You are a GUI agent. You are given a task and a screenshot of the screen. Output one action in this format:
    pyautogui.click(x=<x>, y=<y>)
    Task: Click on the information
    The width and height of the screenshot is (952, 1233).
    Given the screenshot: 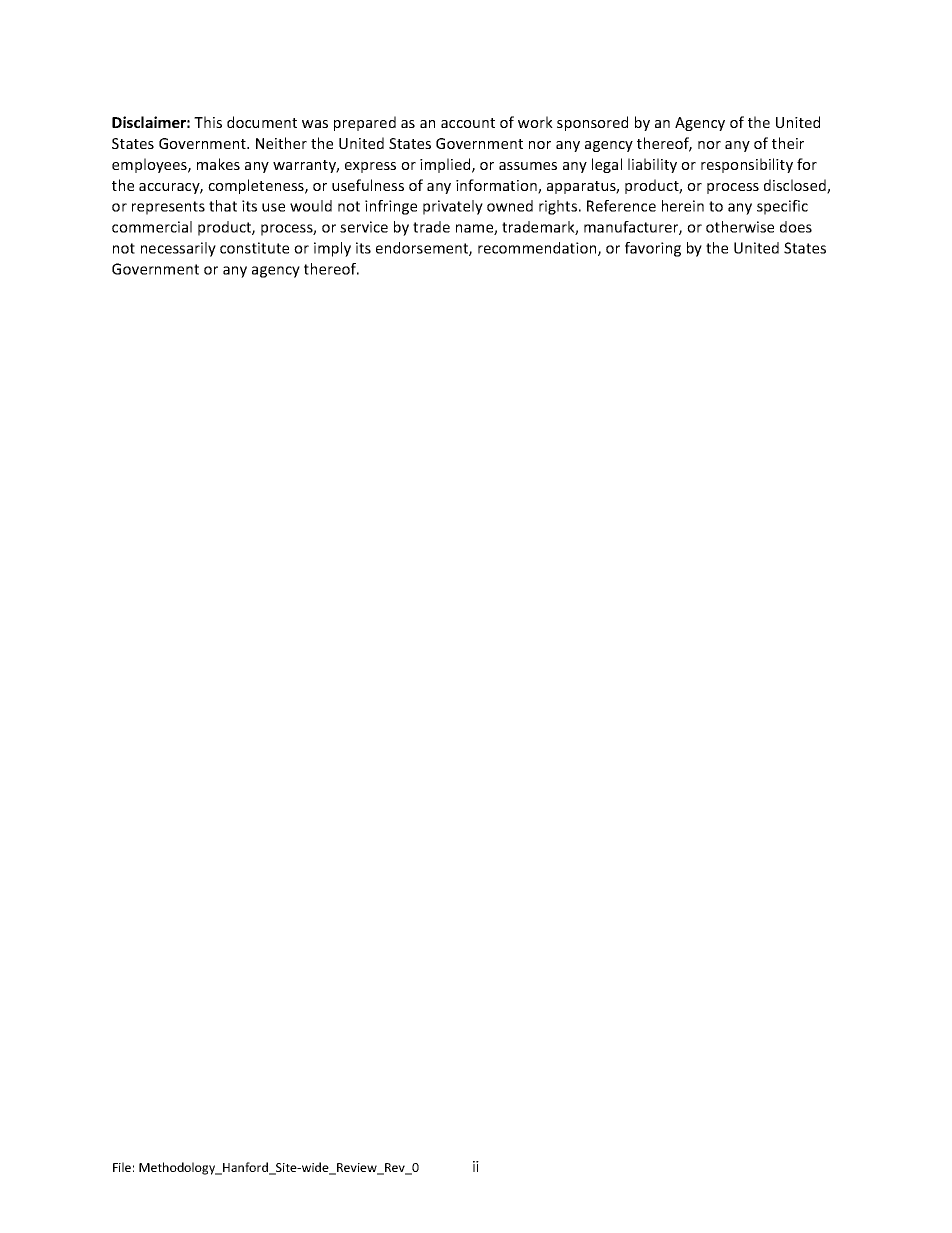 What is the action you would take?
    pyautogui.click(x=497, y=186)
